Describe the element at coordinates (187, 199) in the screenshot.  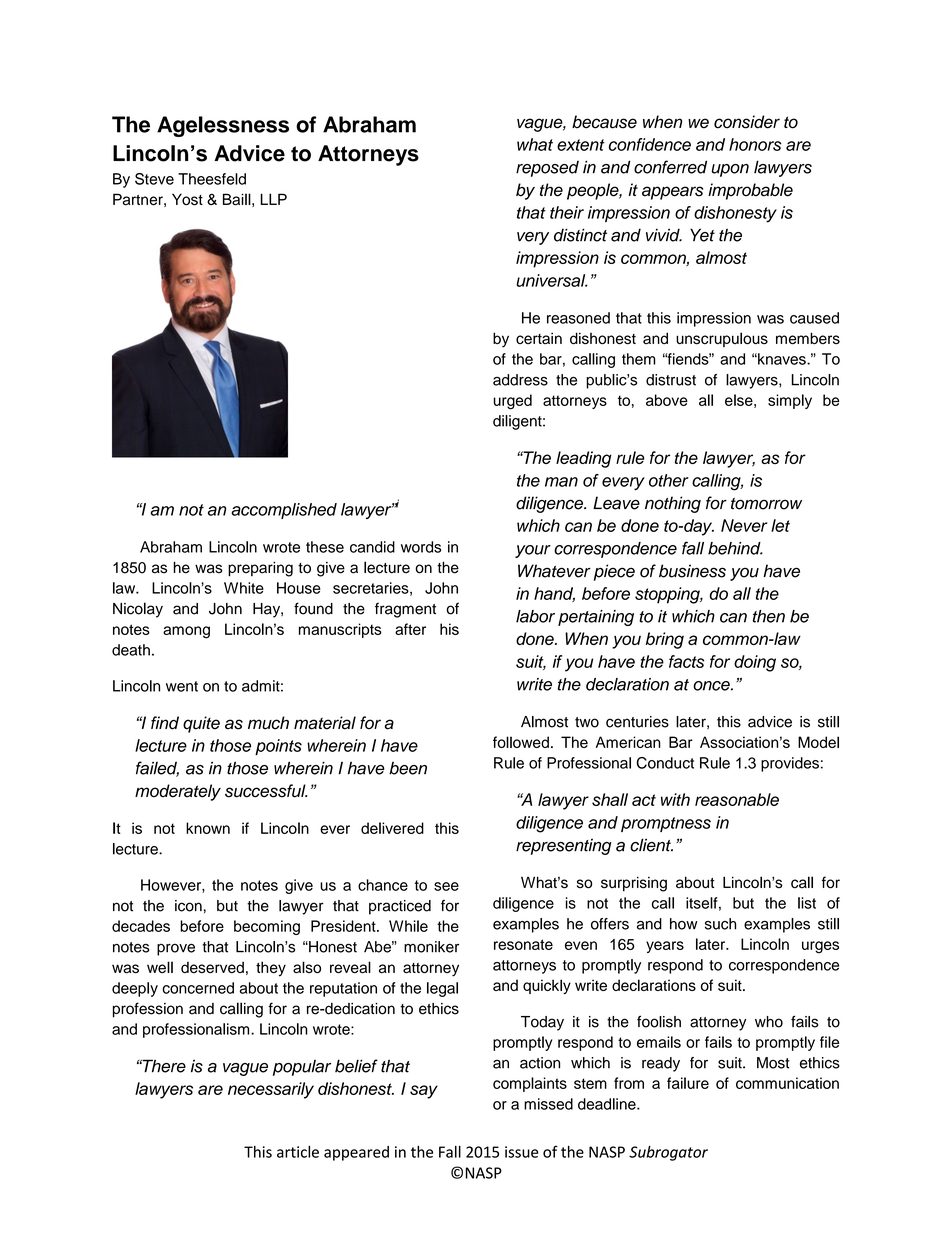
I see `Yost` at that location.
